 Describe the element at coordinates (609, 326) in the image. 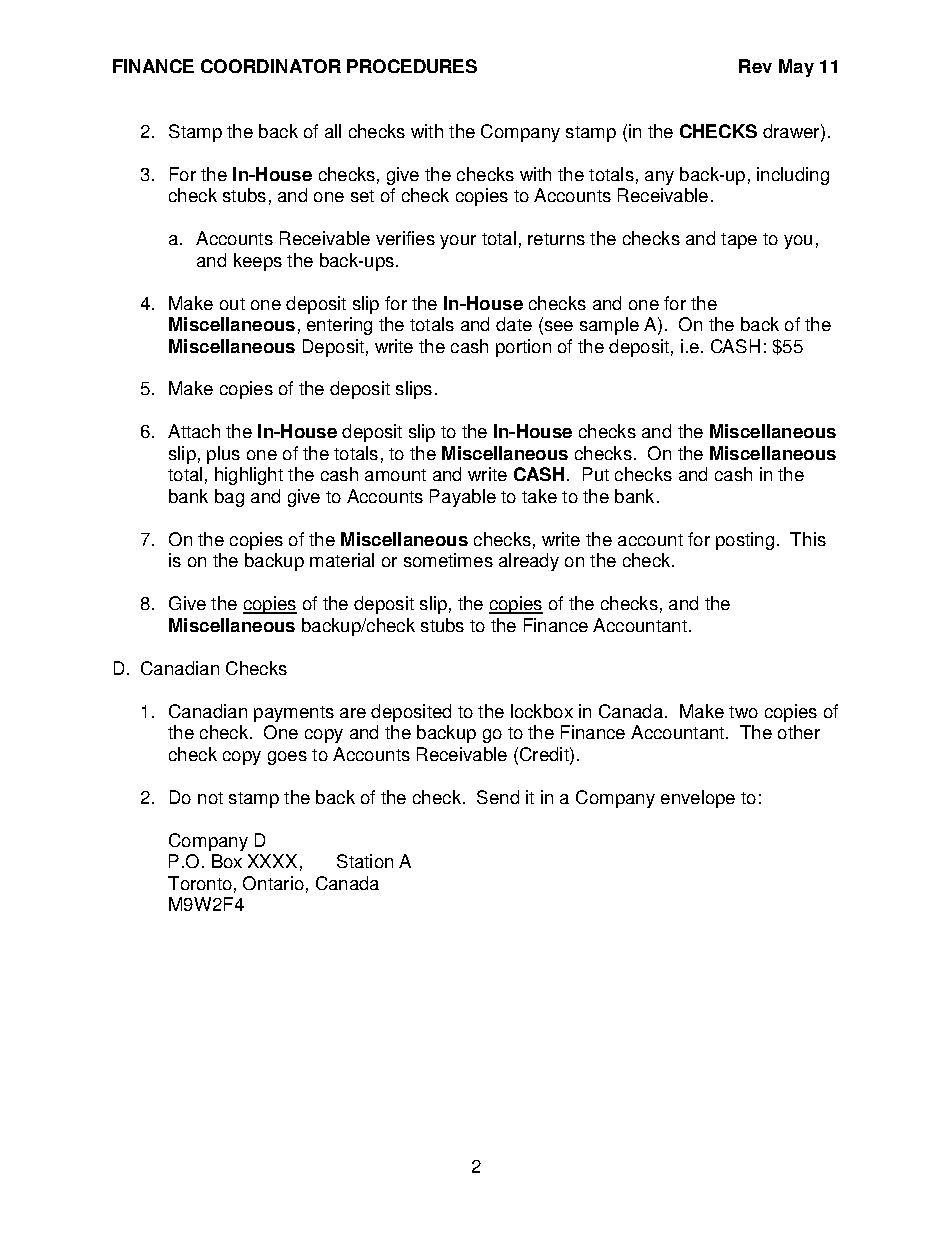

I see `sample` at that location.
